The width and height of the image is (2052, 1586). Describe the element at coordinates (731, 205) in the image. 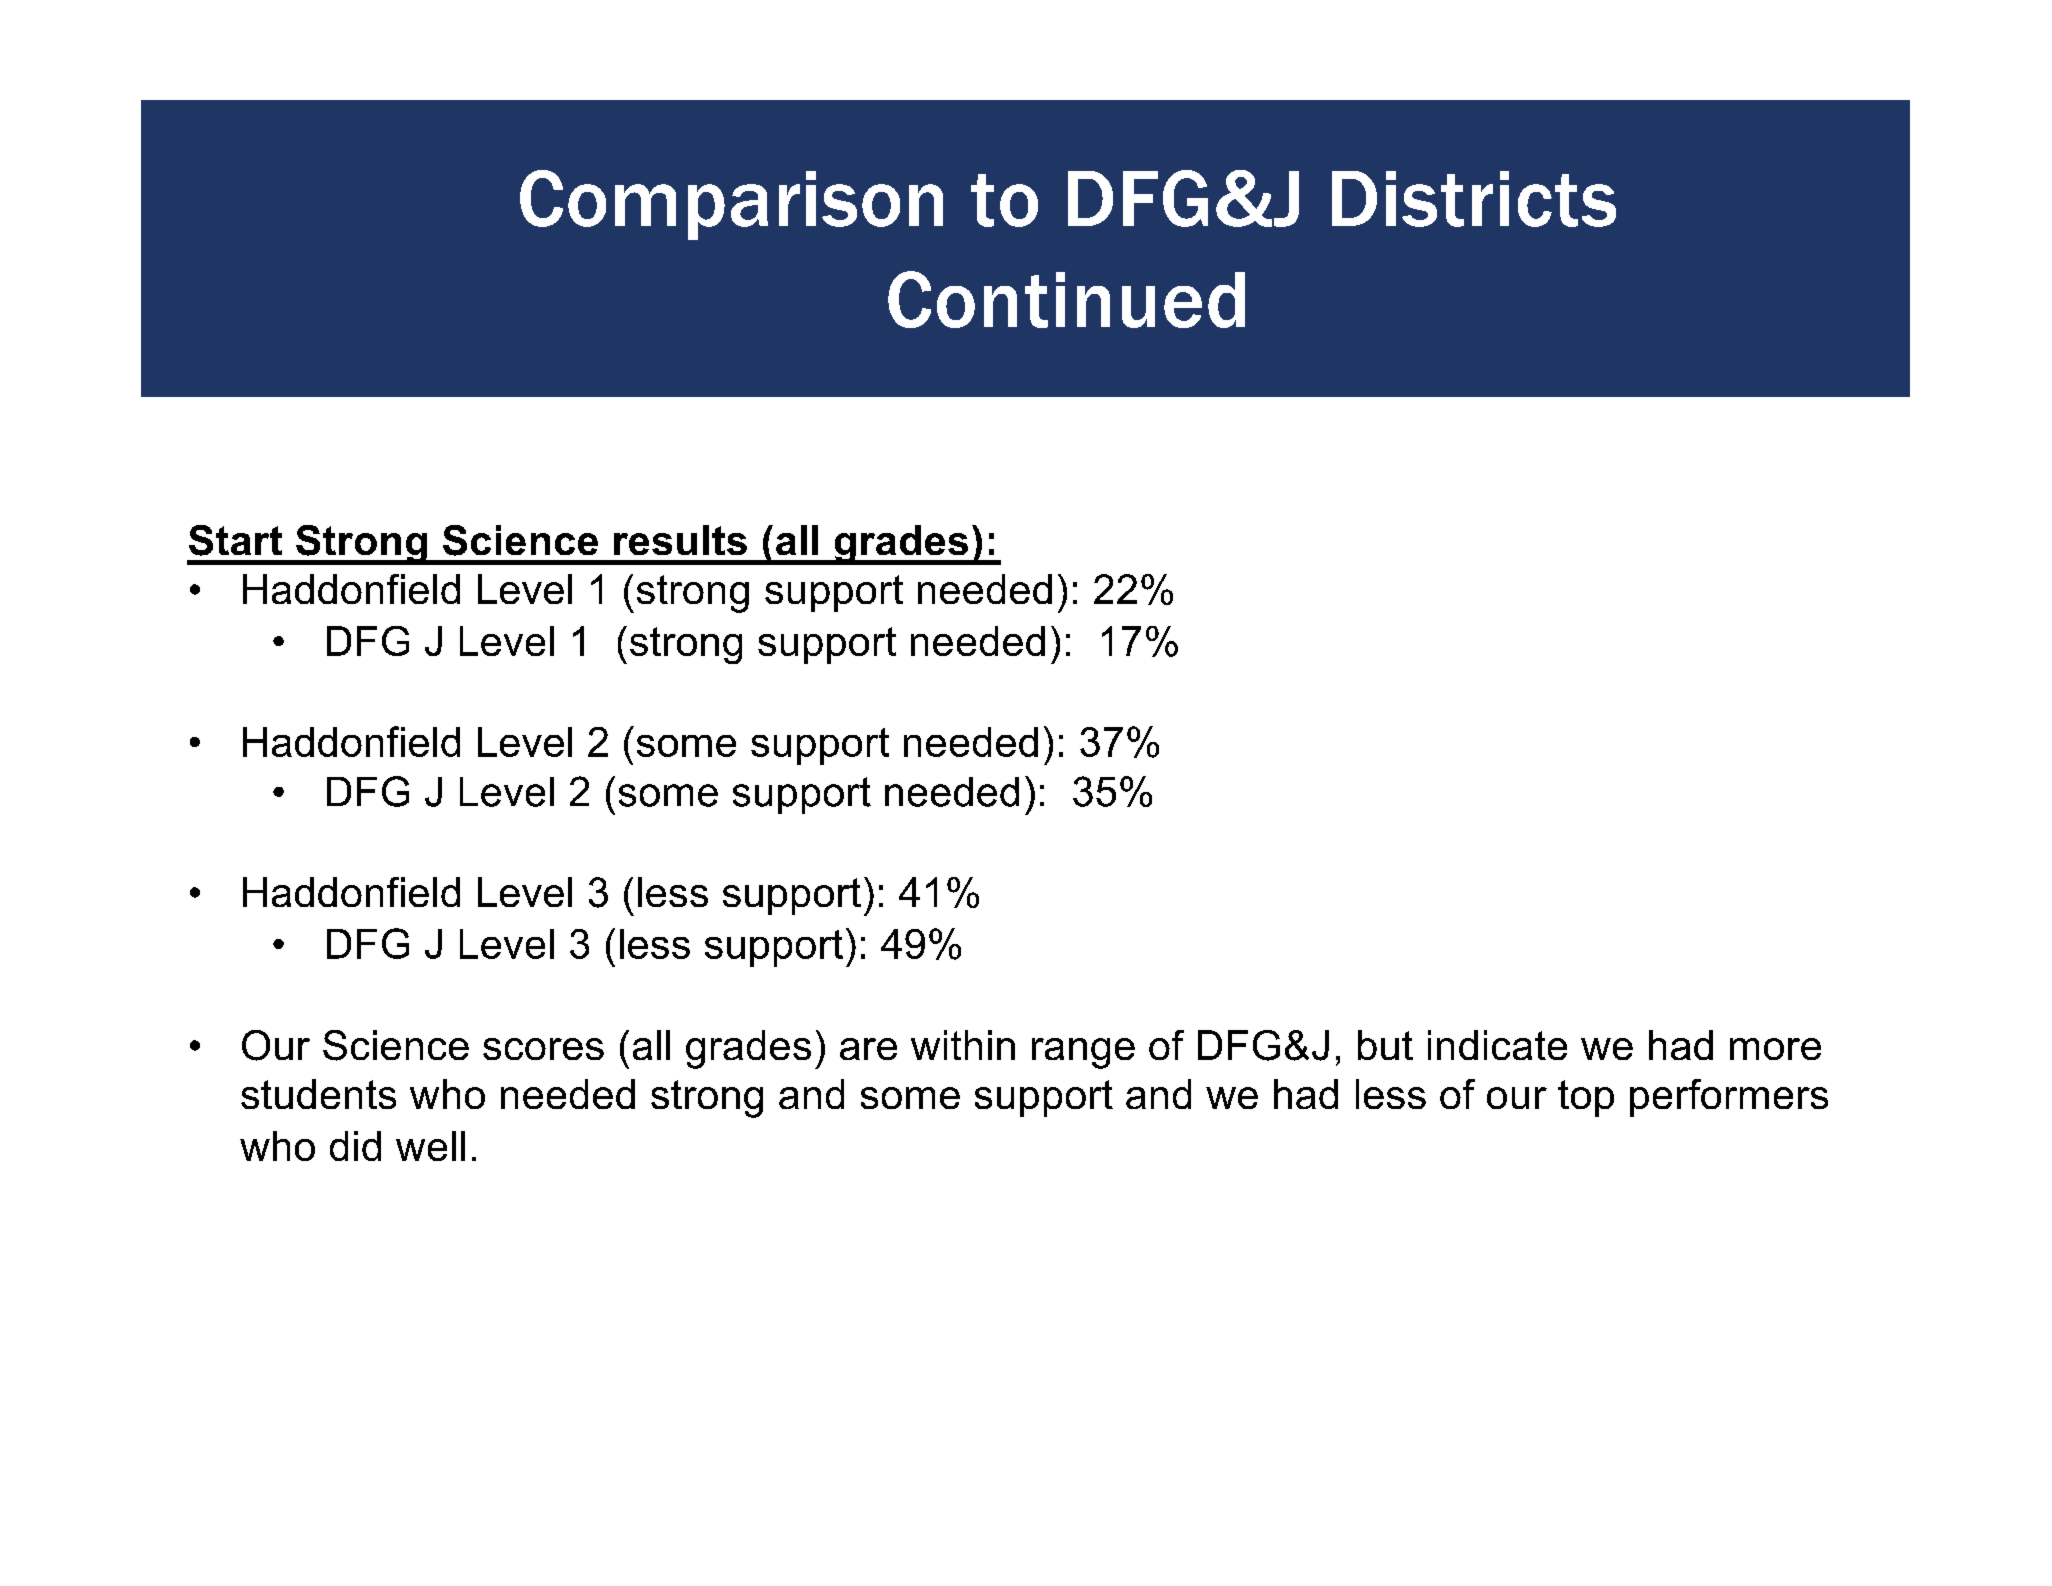

I see `Comparison` at that location.
